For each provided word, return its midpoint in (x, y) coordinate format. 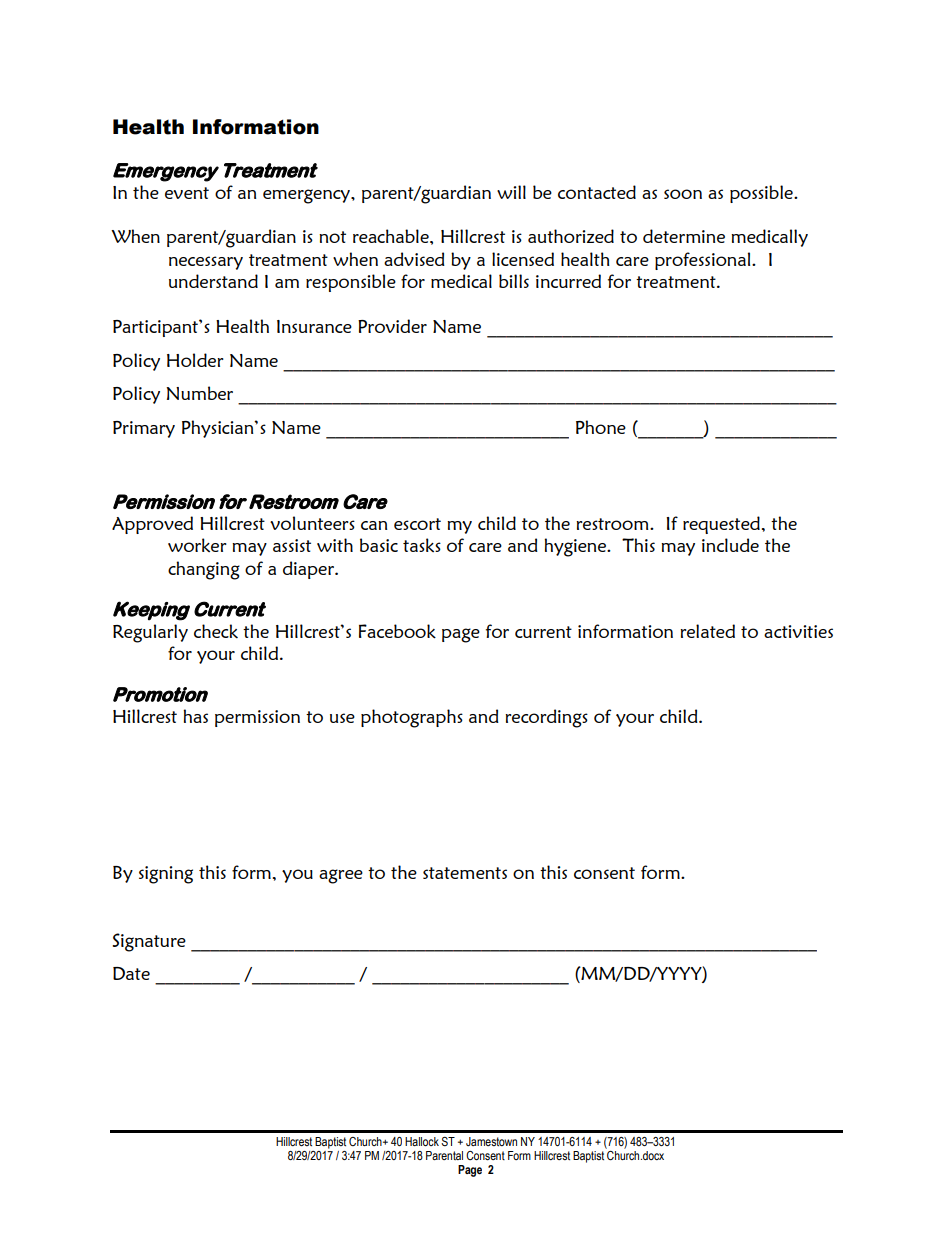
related (707, 631)
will (511, 192)
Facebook (397, 631)
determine (684, 236)
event (187, 193)
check (216, 631)
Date (131, 973)
